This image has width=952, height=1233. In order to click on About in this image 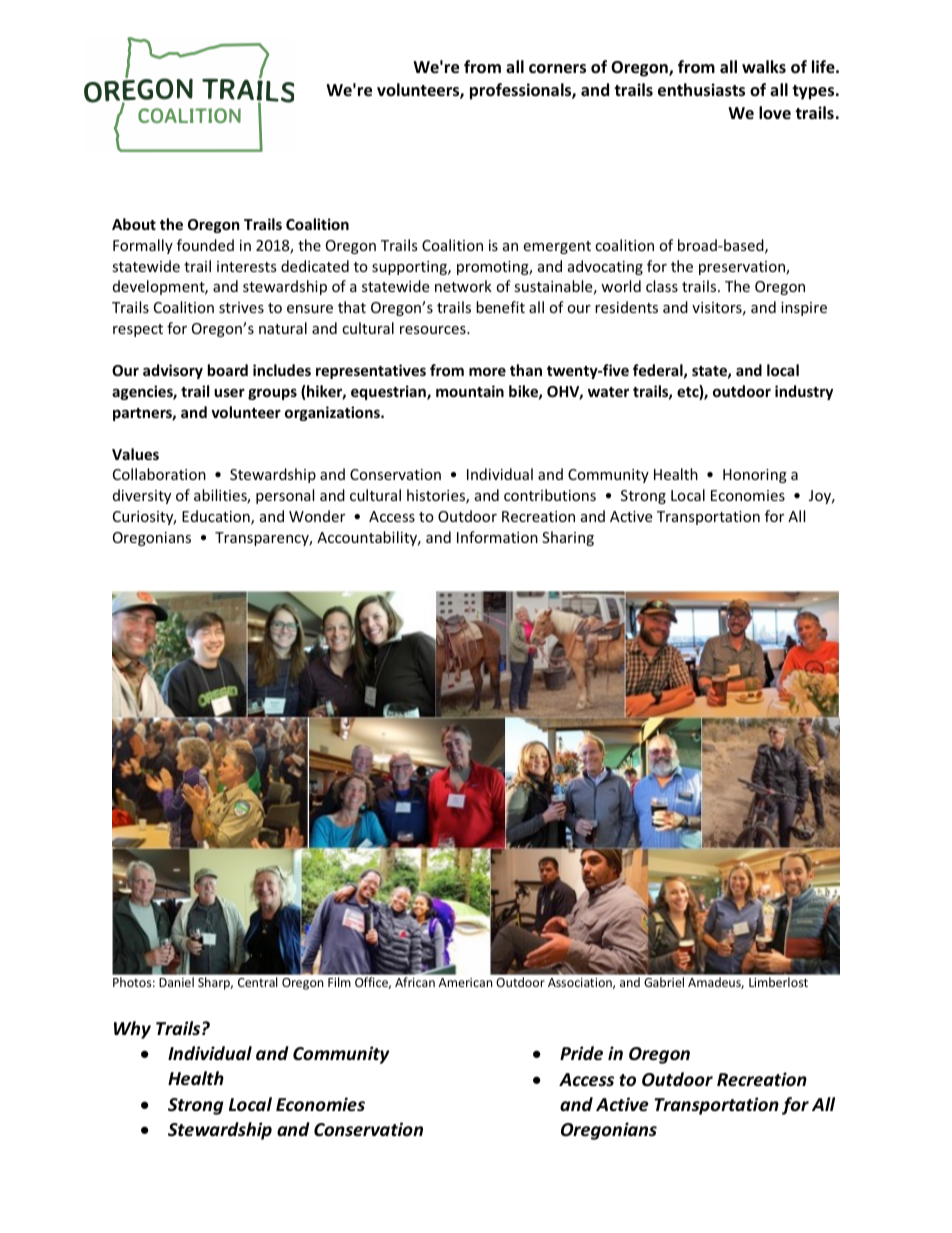, I will do `click(134, 224)`.
